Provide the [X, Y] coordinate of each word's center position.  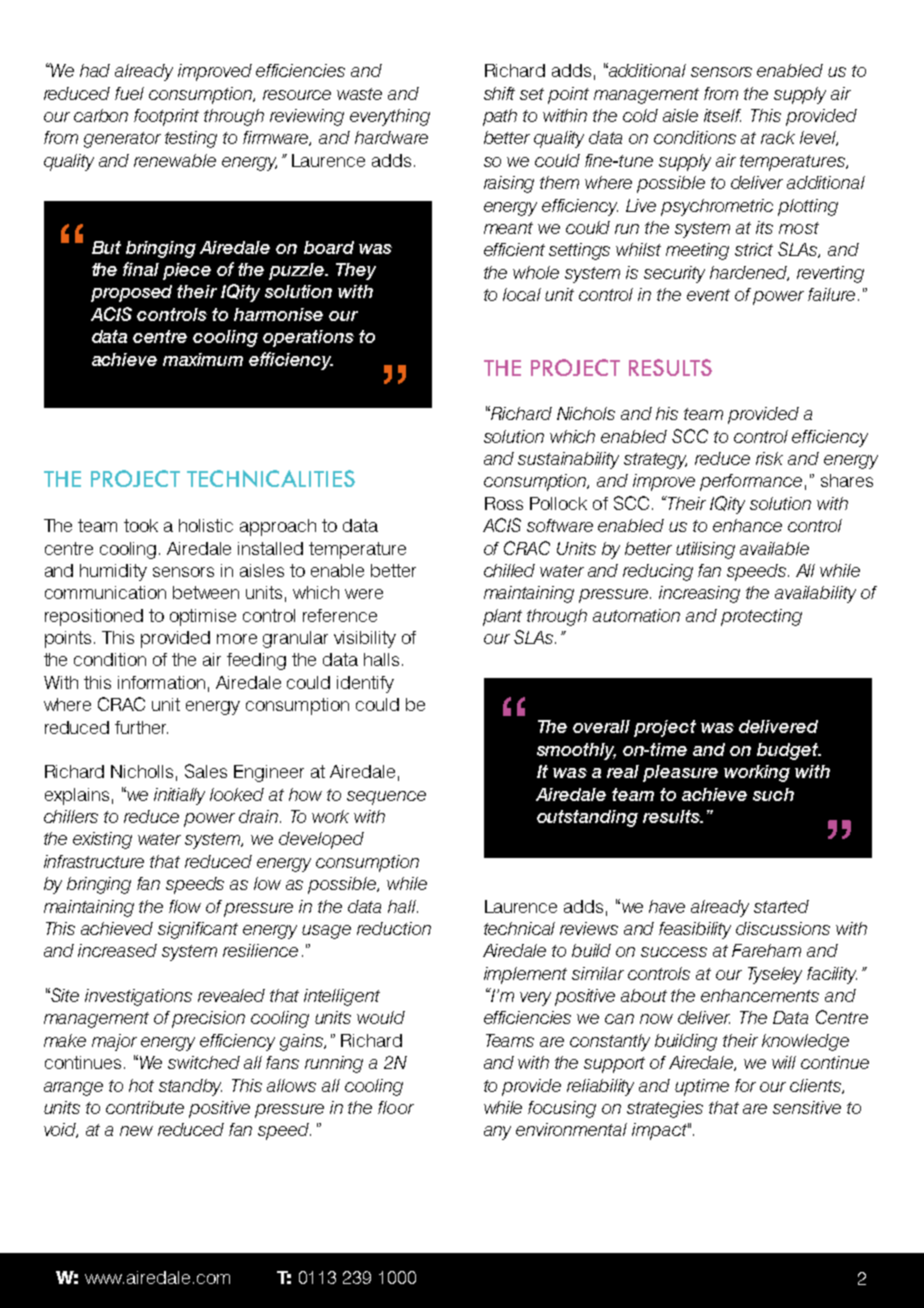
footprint [166, 117]
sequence [386, 798]
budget [789, 751]
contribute [145, 1107]
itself [722, 115]
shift [499, 93]
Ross [504, 503]
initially [179, 796]
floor [396, 1107]
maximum [203, 359]
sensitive [807, 1107]
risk [769, 458]
